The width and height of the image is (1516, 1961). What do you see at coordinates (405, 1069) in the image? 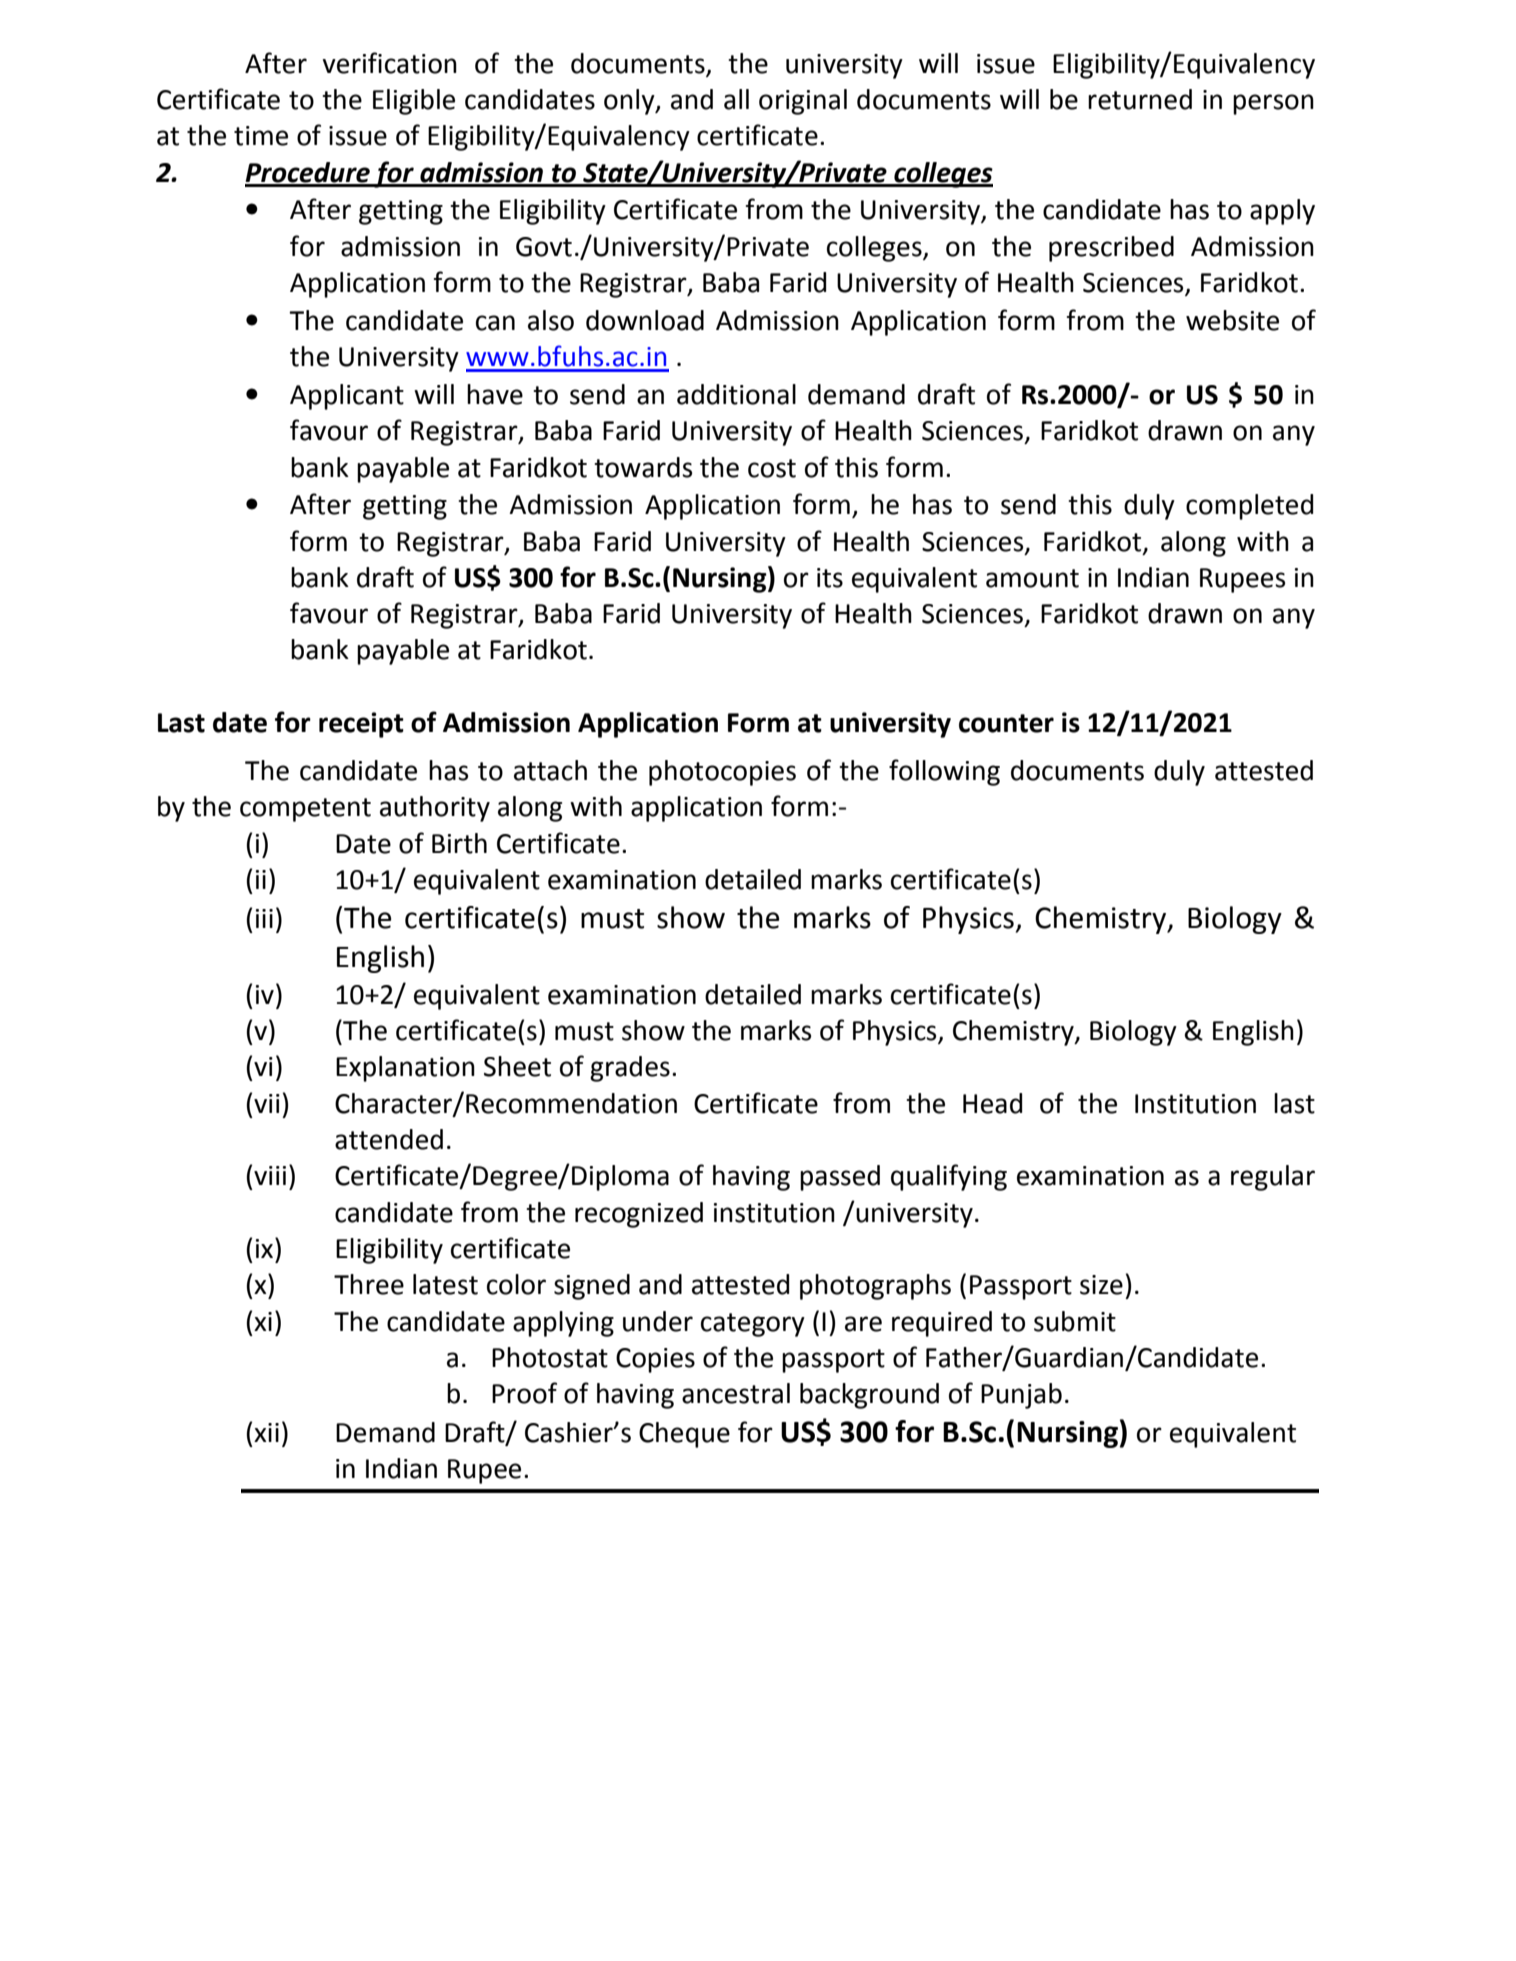
I see `Explanation` at bounding box center [405, 1069].
